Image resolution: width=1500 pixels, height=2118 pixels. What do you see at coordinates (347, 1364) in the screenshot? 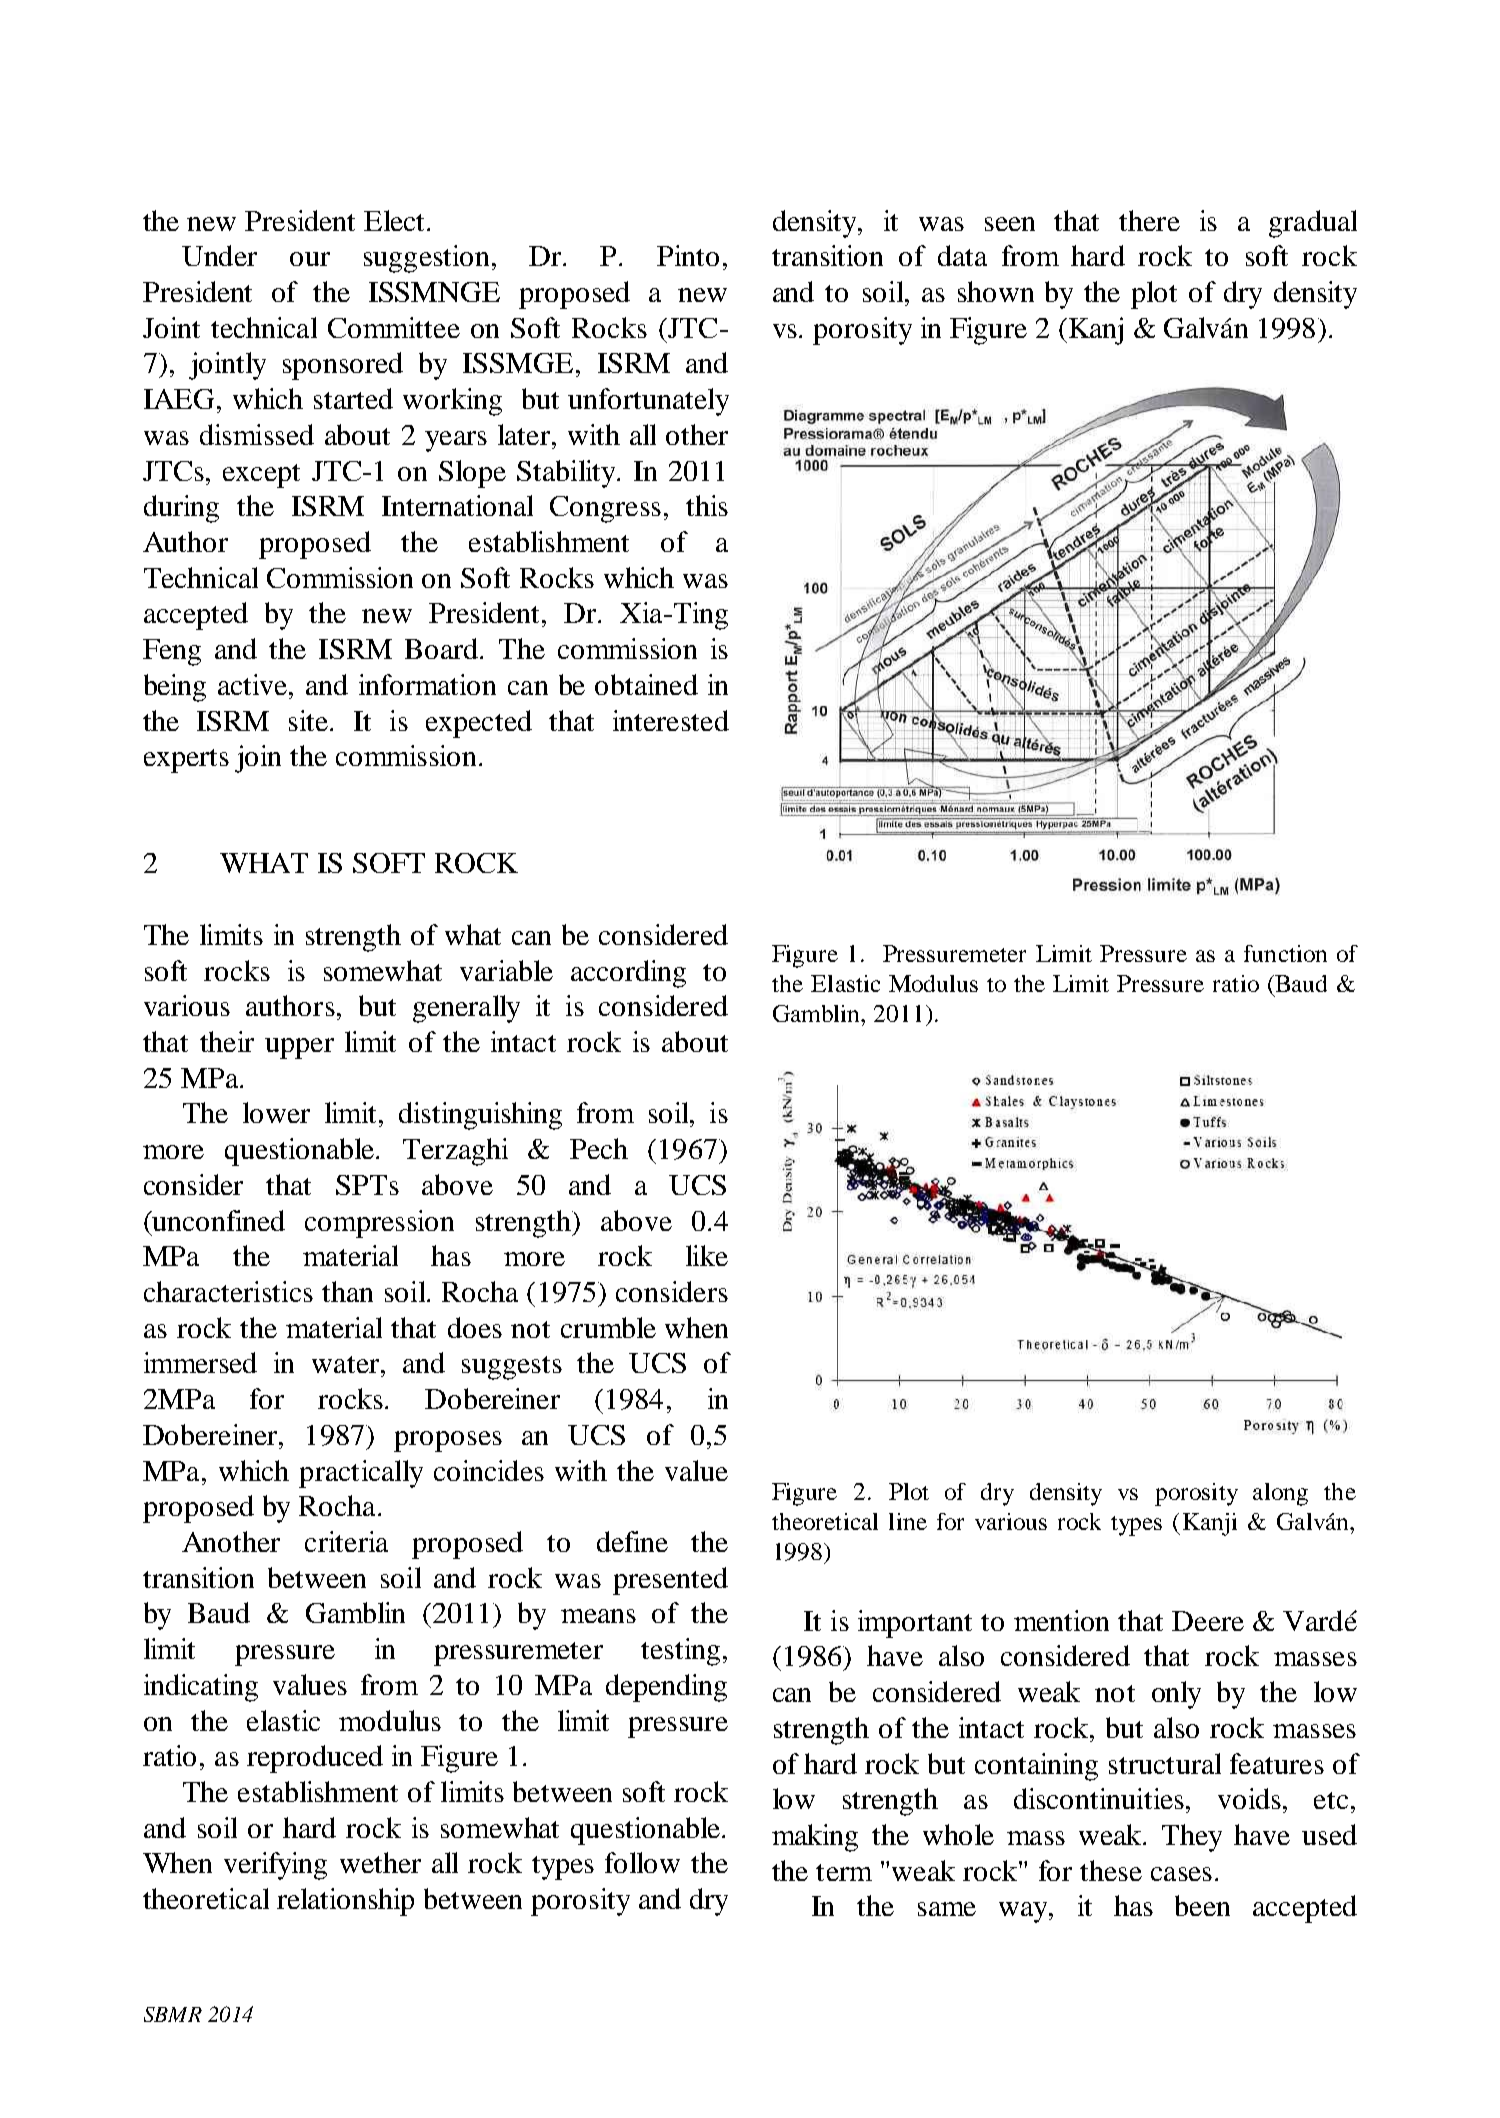
I see `water` at bounding box center [347, 1364].
